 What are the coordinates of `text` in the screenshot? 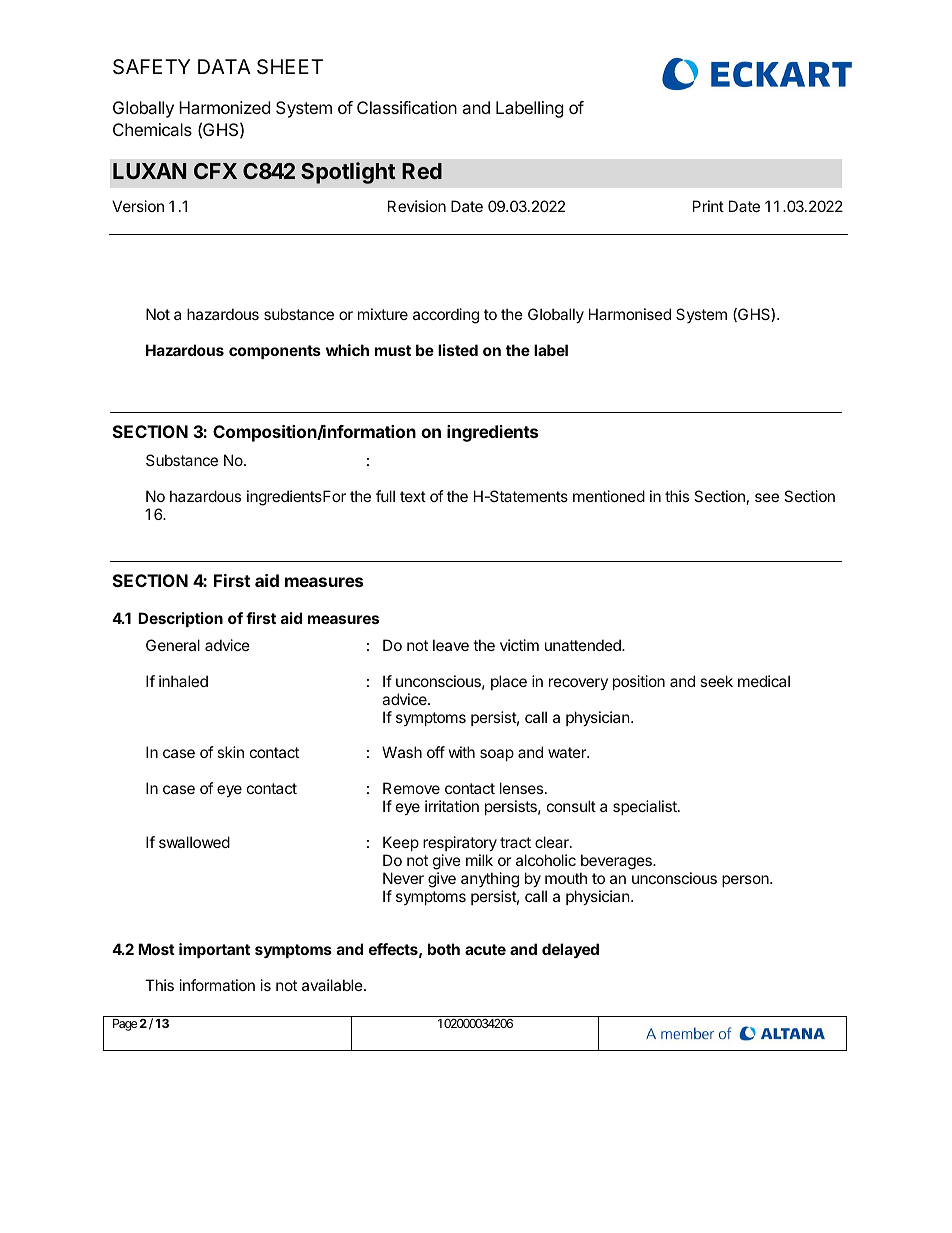 It's located at (413, 496).
